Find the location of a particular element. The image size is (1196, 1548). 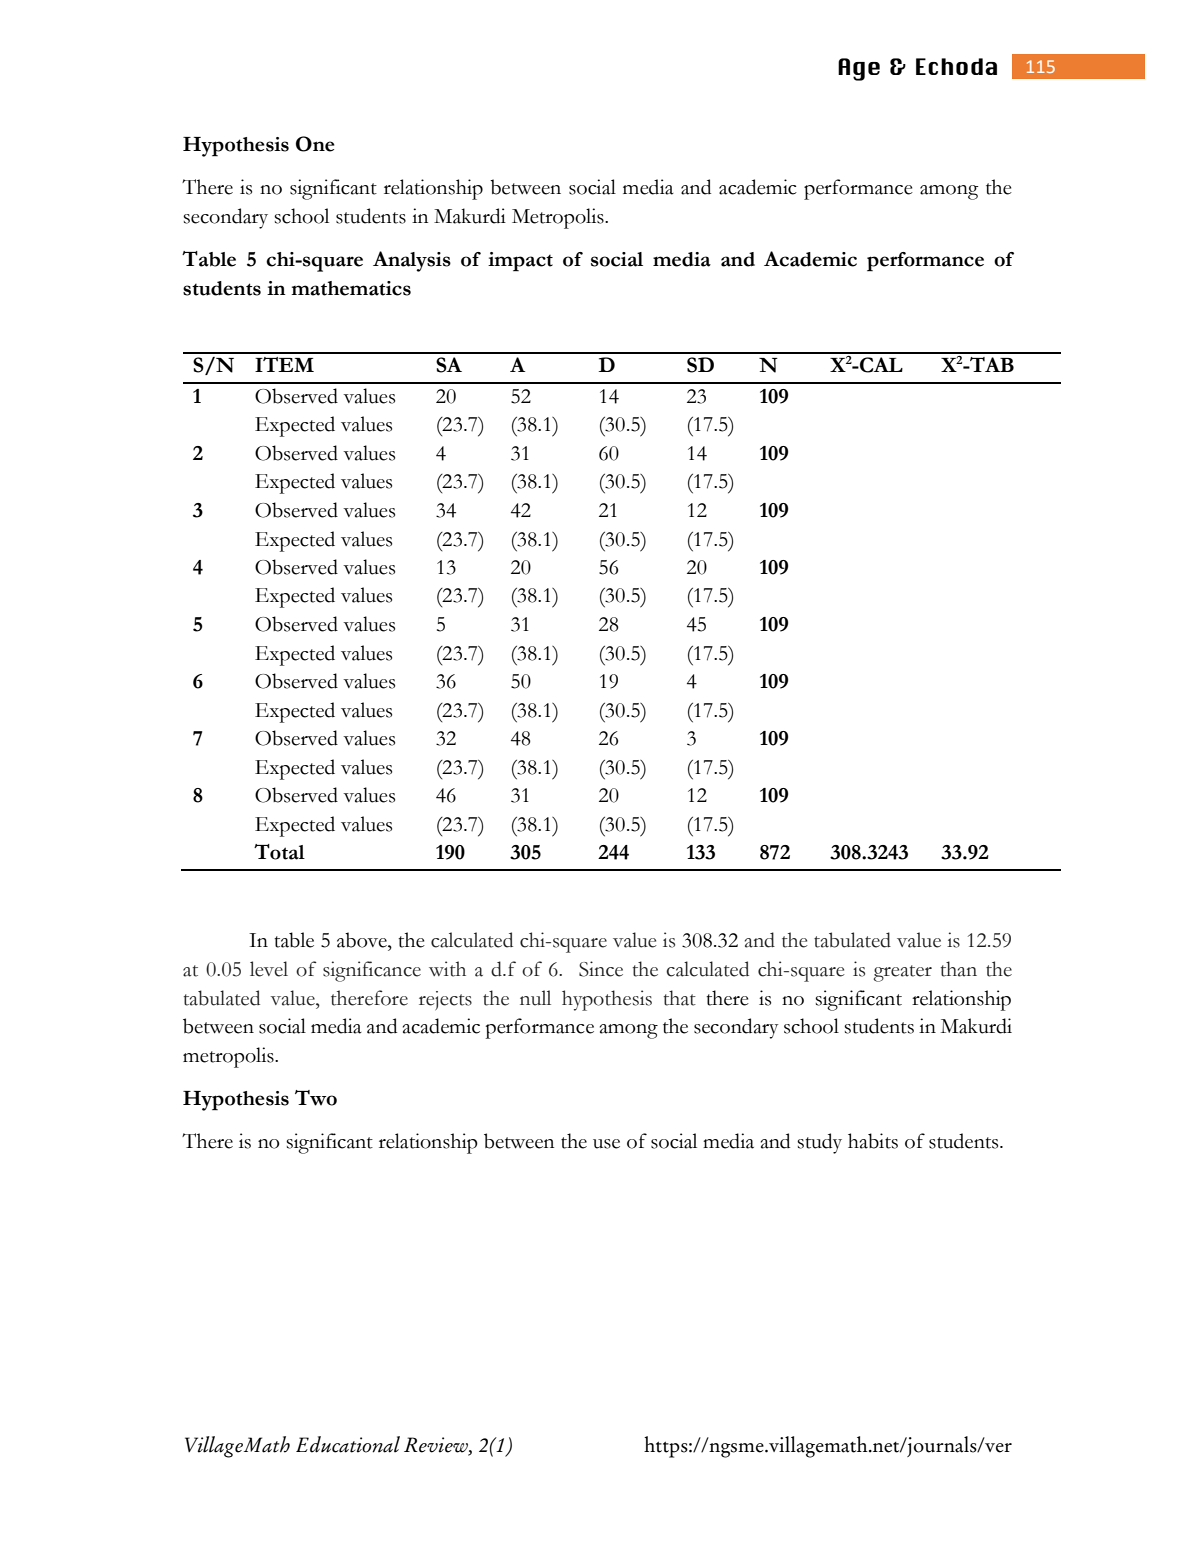

Analysis is located at coordinates (412, 261).
